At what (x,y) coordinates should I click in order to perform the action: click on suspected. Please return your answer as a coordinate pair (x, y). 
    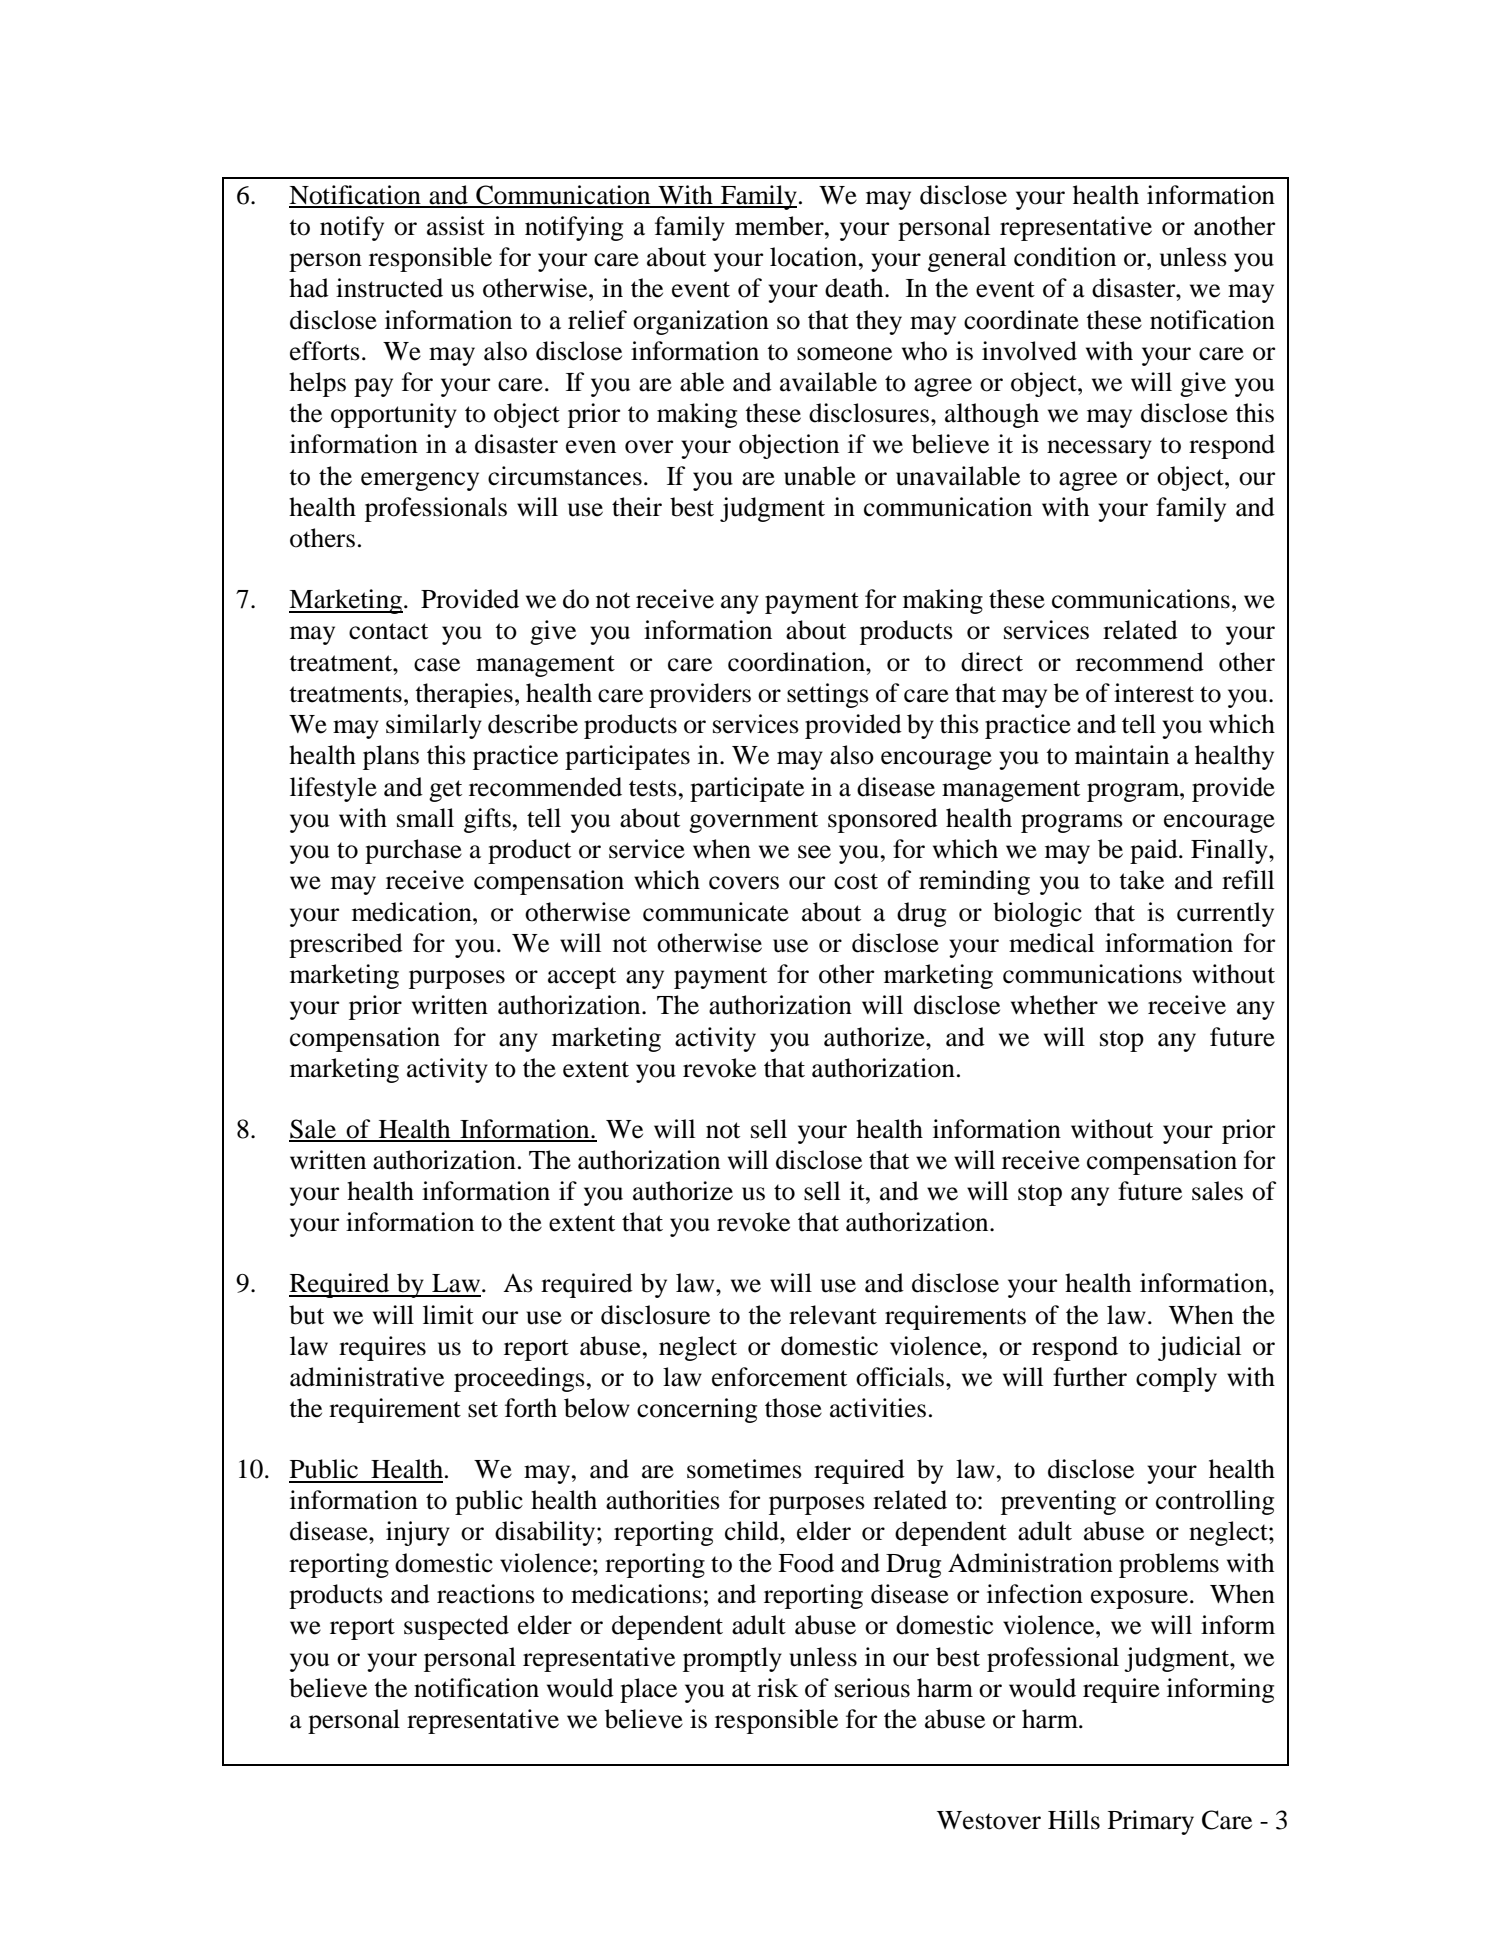
    Looking at the image, I should click on (456, 1627).
